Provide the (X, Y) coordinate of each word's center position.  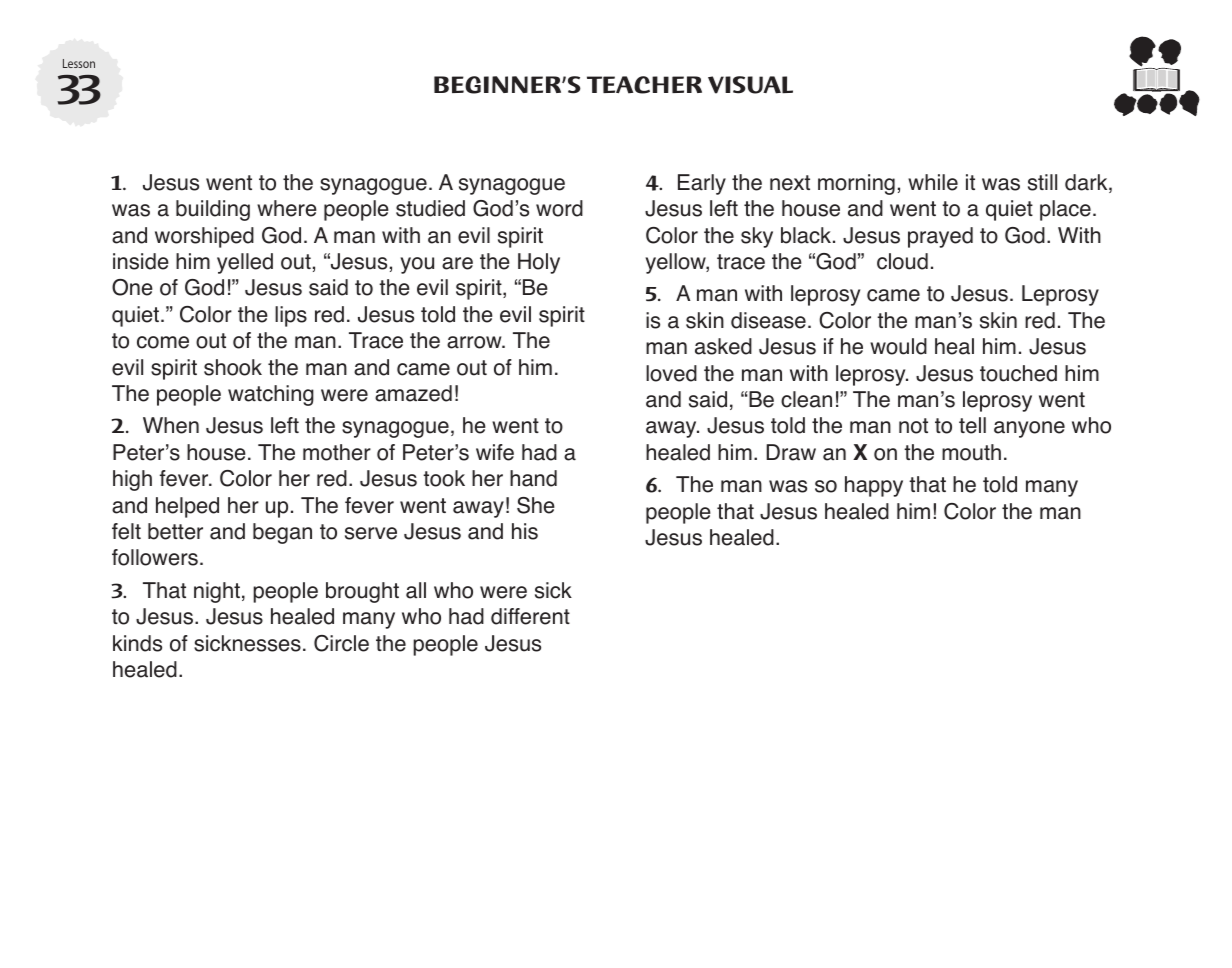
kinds (137, 643)
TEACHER (644, 85)
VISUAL (750, 85)
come (163, 342)
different (530, 616)
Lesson (79, 63)
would (898, 346)
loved (671, 373)
